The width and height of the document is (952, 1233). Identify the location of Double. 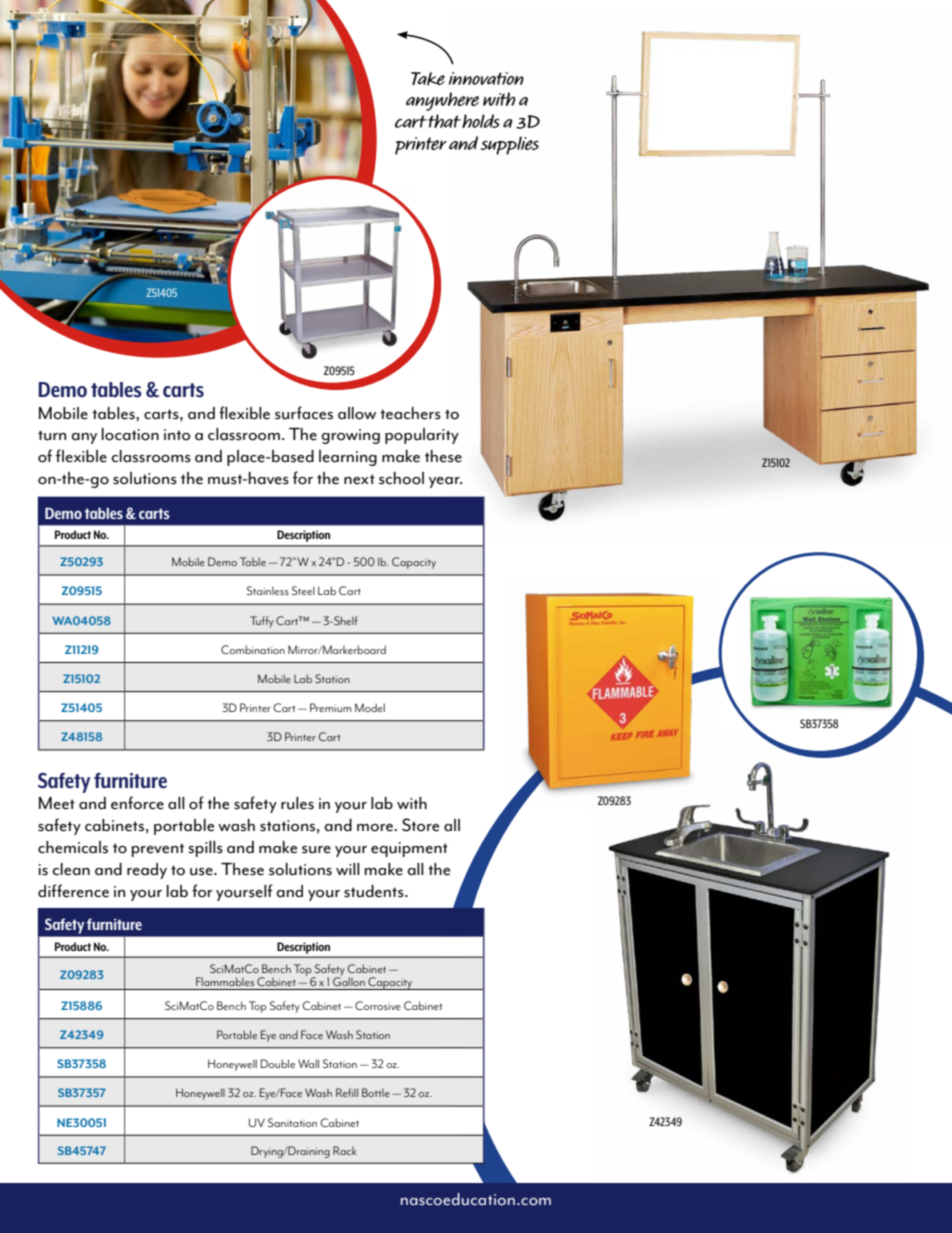
(278, 1063).
